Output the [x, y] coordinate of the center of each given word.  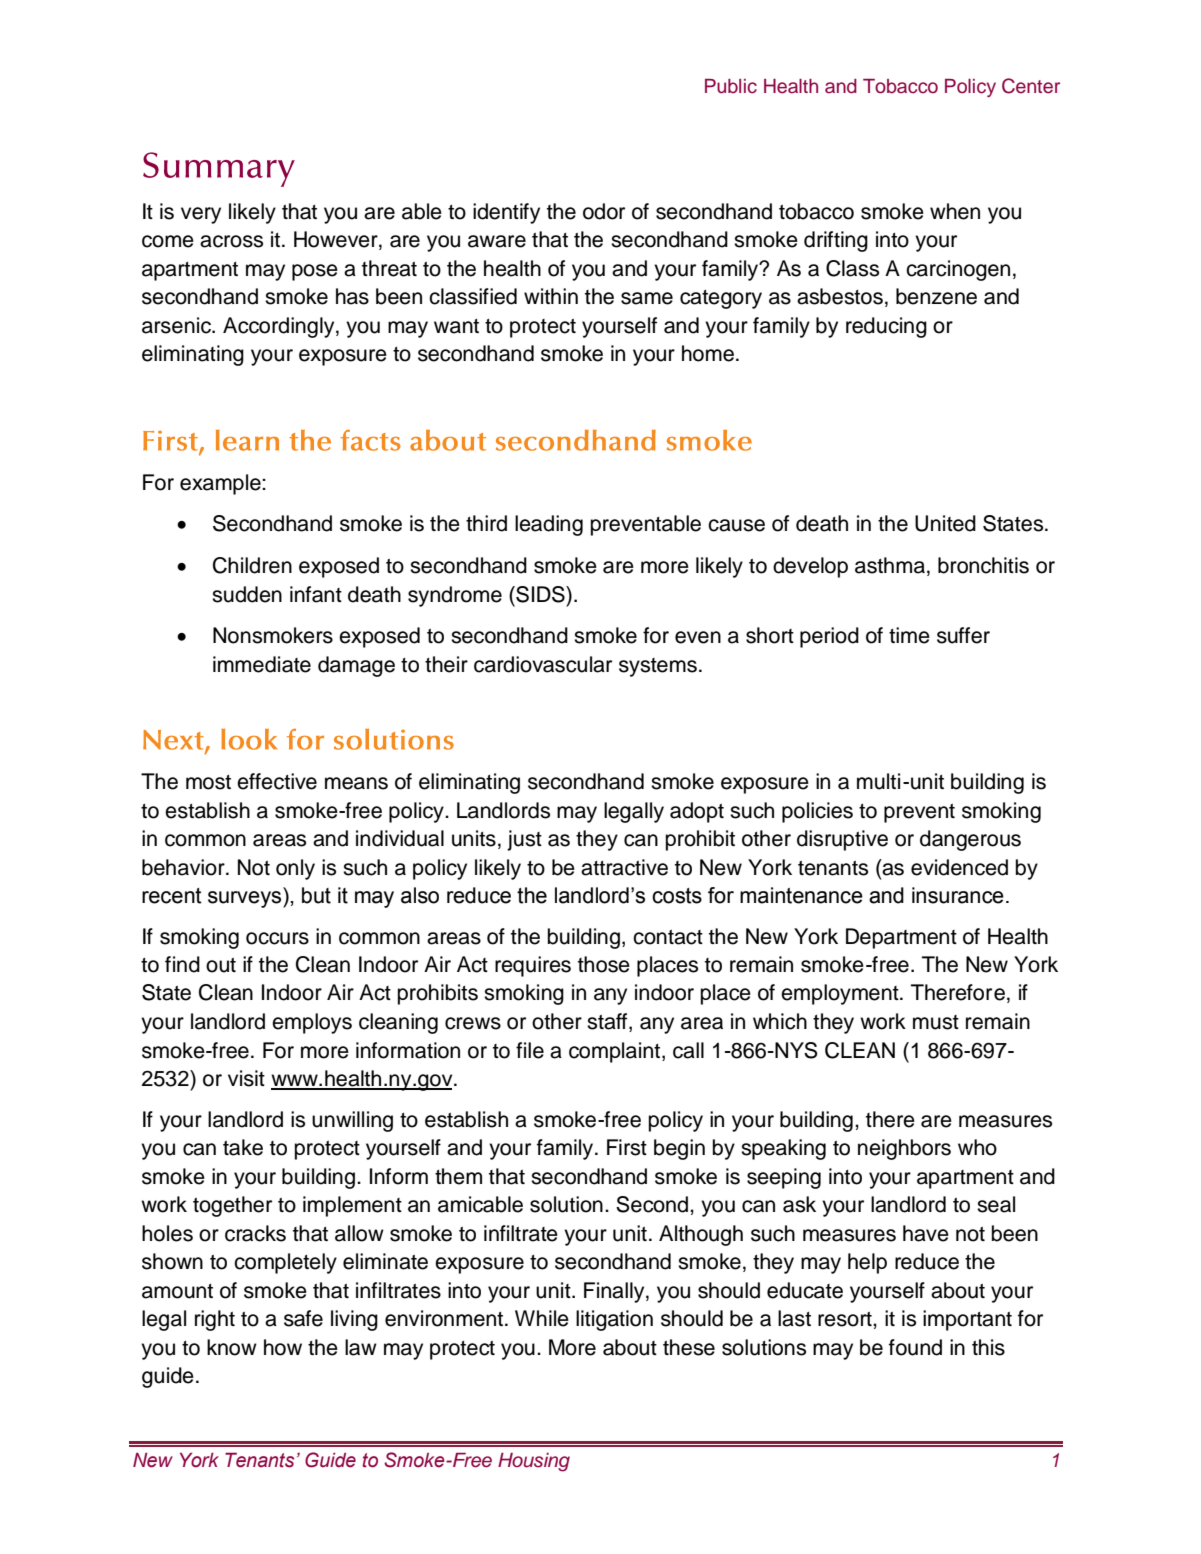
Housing [534, 1462]
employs [312, 1023]
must [936, 1022]
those [604, 964]
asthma [890, 565]
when [955, 211]
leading [549, 525]
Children [252, 565]
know [232, 1347]
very [201, 215]
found [915, 1347]
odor [604, 211]
